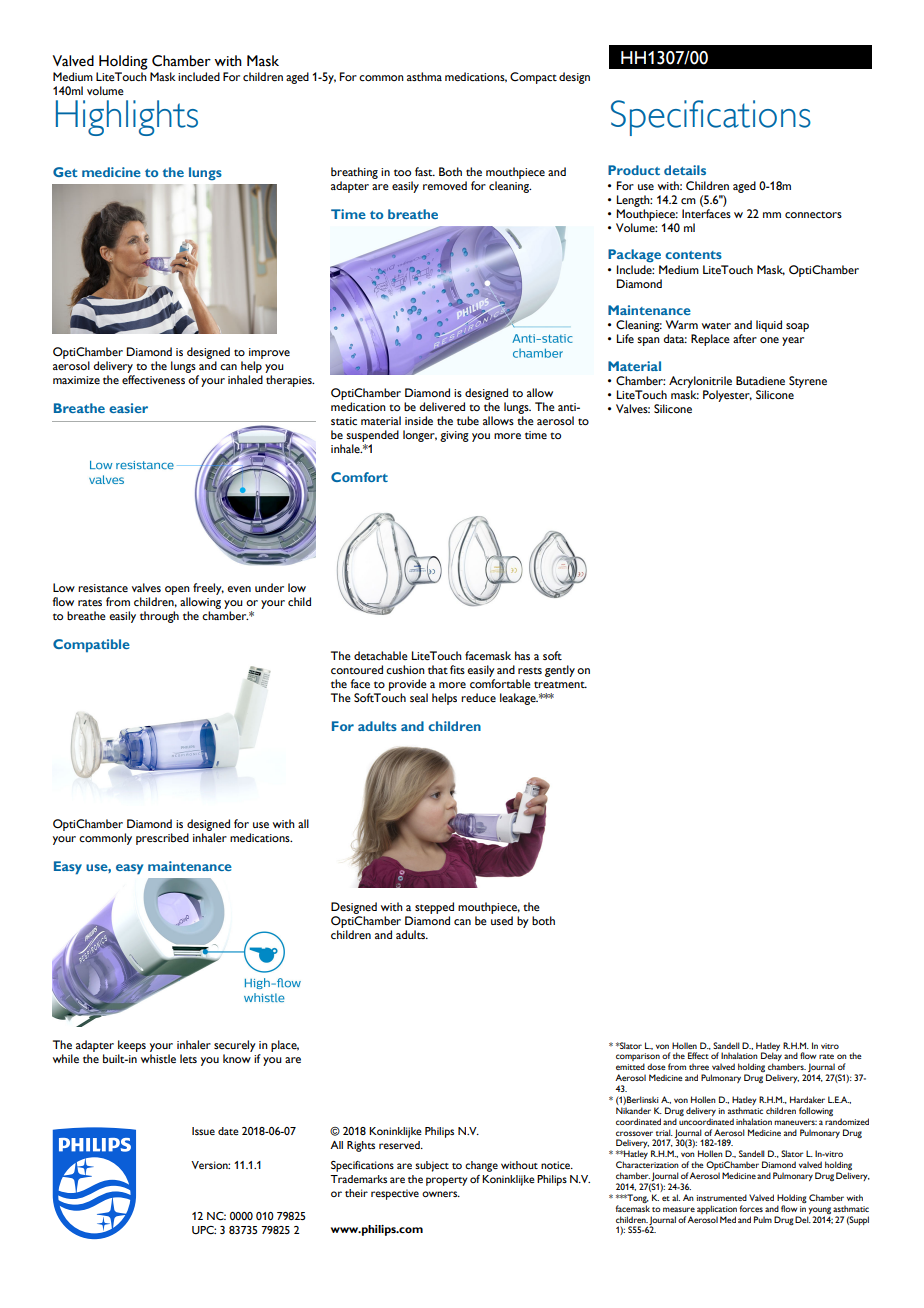  Describe the element at coordinates (685, 170) in the image. I see `details` at that location.
